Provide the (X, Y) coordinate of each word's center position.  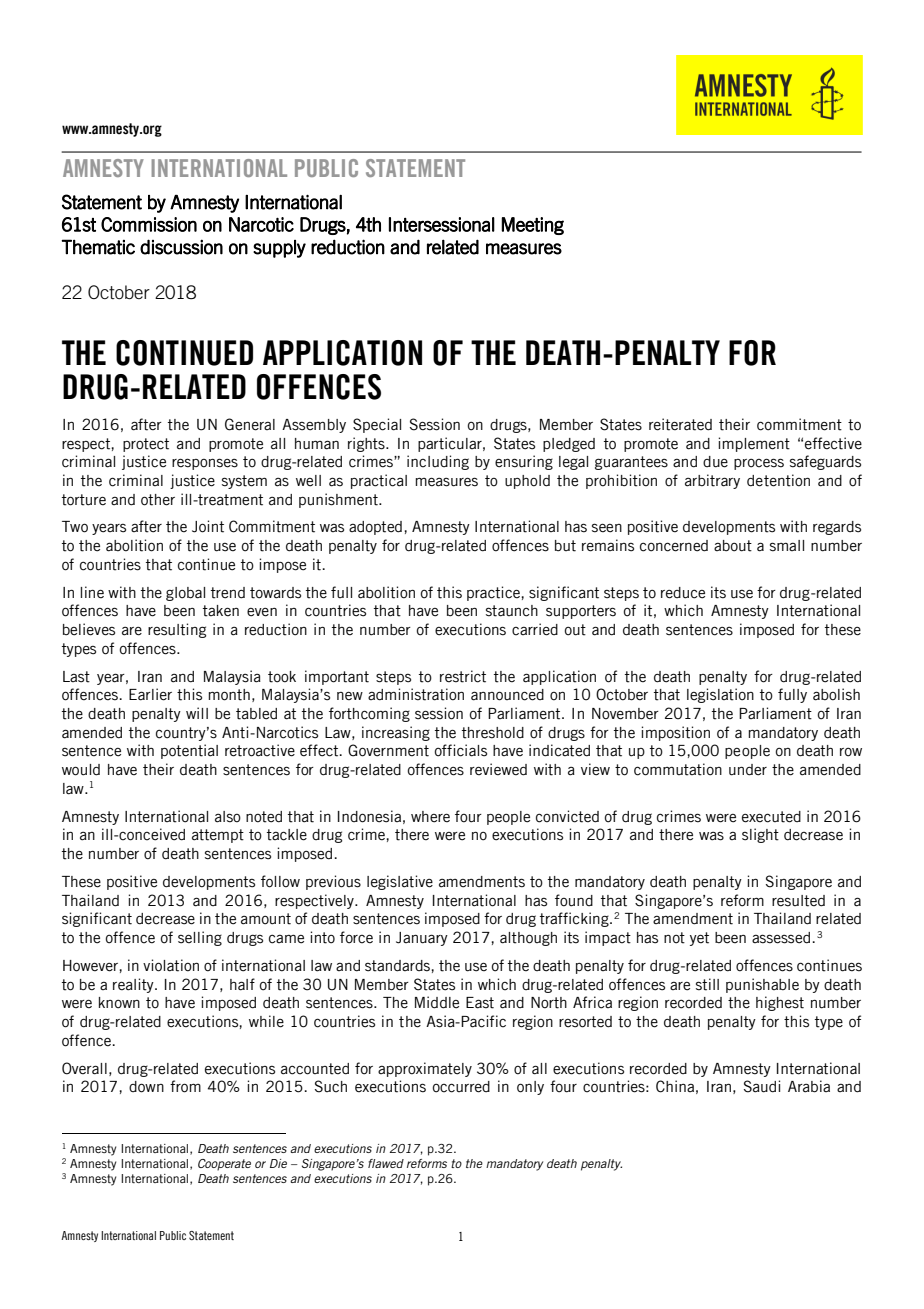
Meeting (532, 226)
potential (189, 751)
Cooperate (224, 1165)
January (422, 939)
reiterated (680, 424)
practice (494, 593)
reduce (683, 593)
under (748, 770)
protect (146, 445)
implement (754, 444)
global (185, 594)
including (438, 462)
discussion (181, 247)
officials (461, 750)
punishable (762, 985)
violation (171, 965)
